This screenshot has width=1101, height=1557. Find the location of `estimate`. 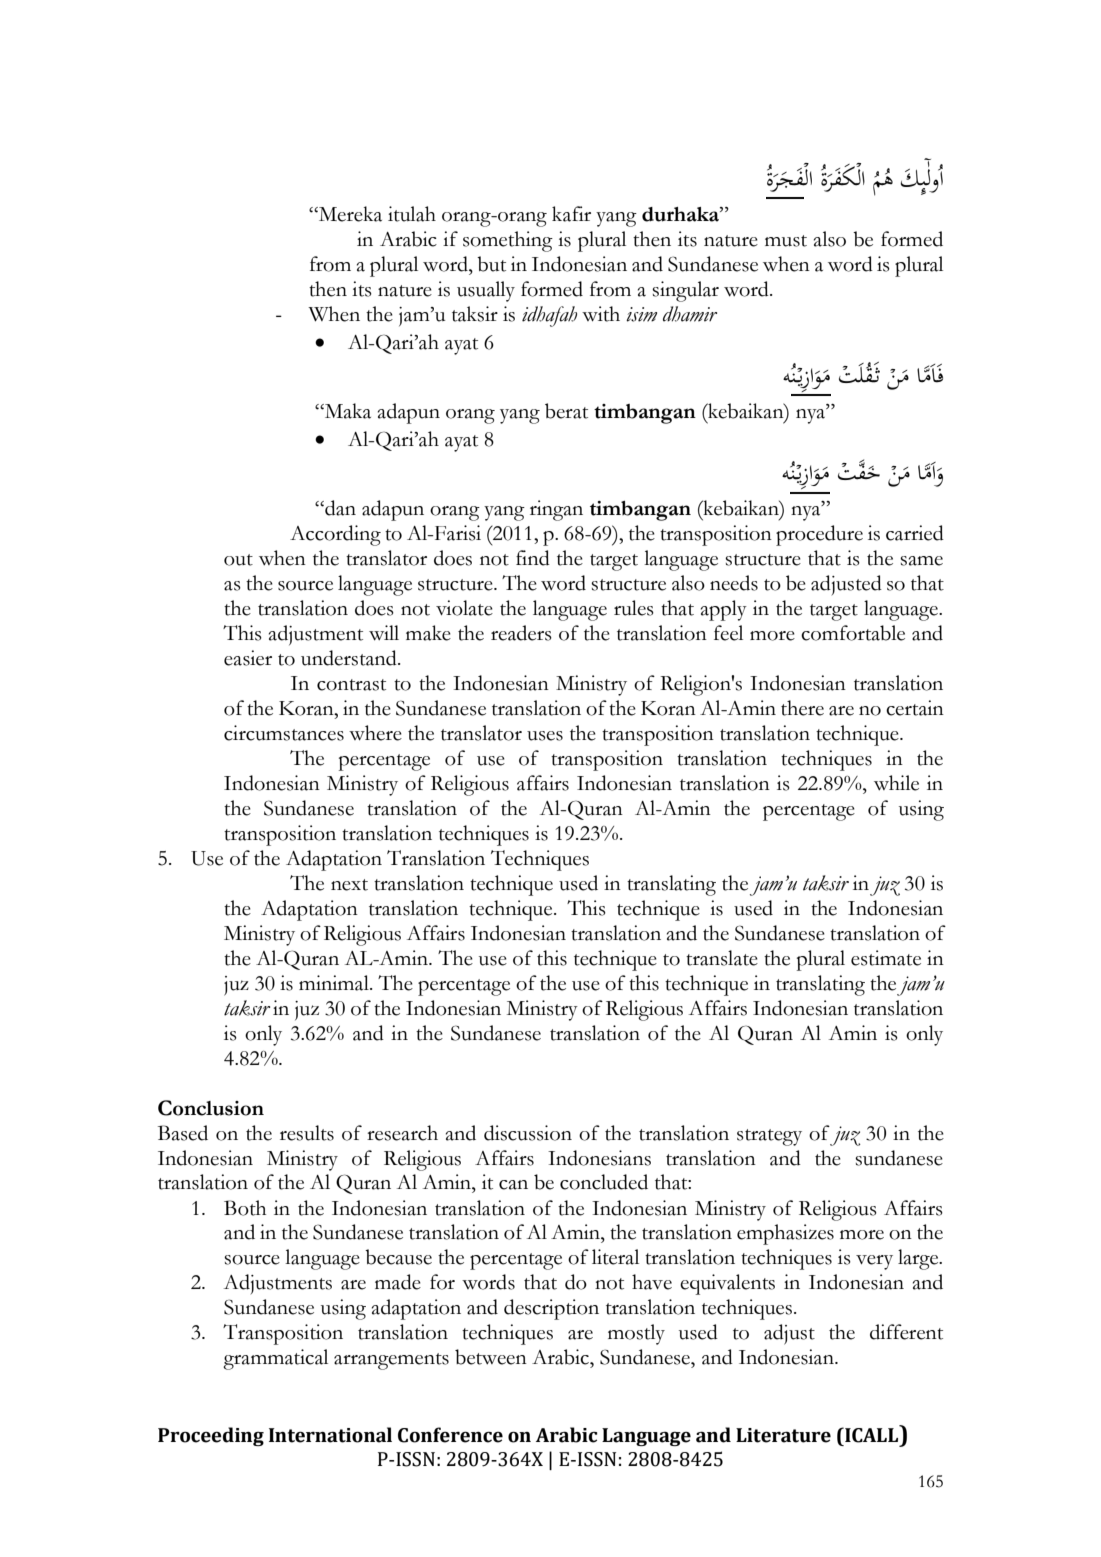

estimate is located at coordinates (886, 958).
